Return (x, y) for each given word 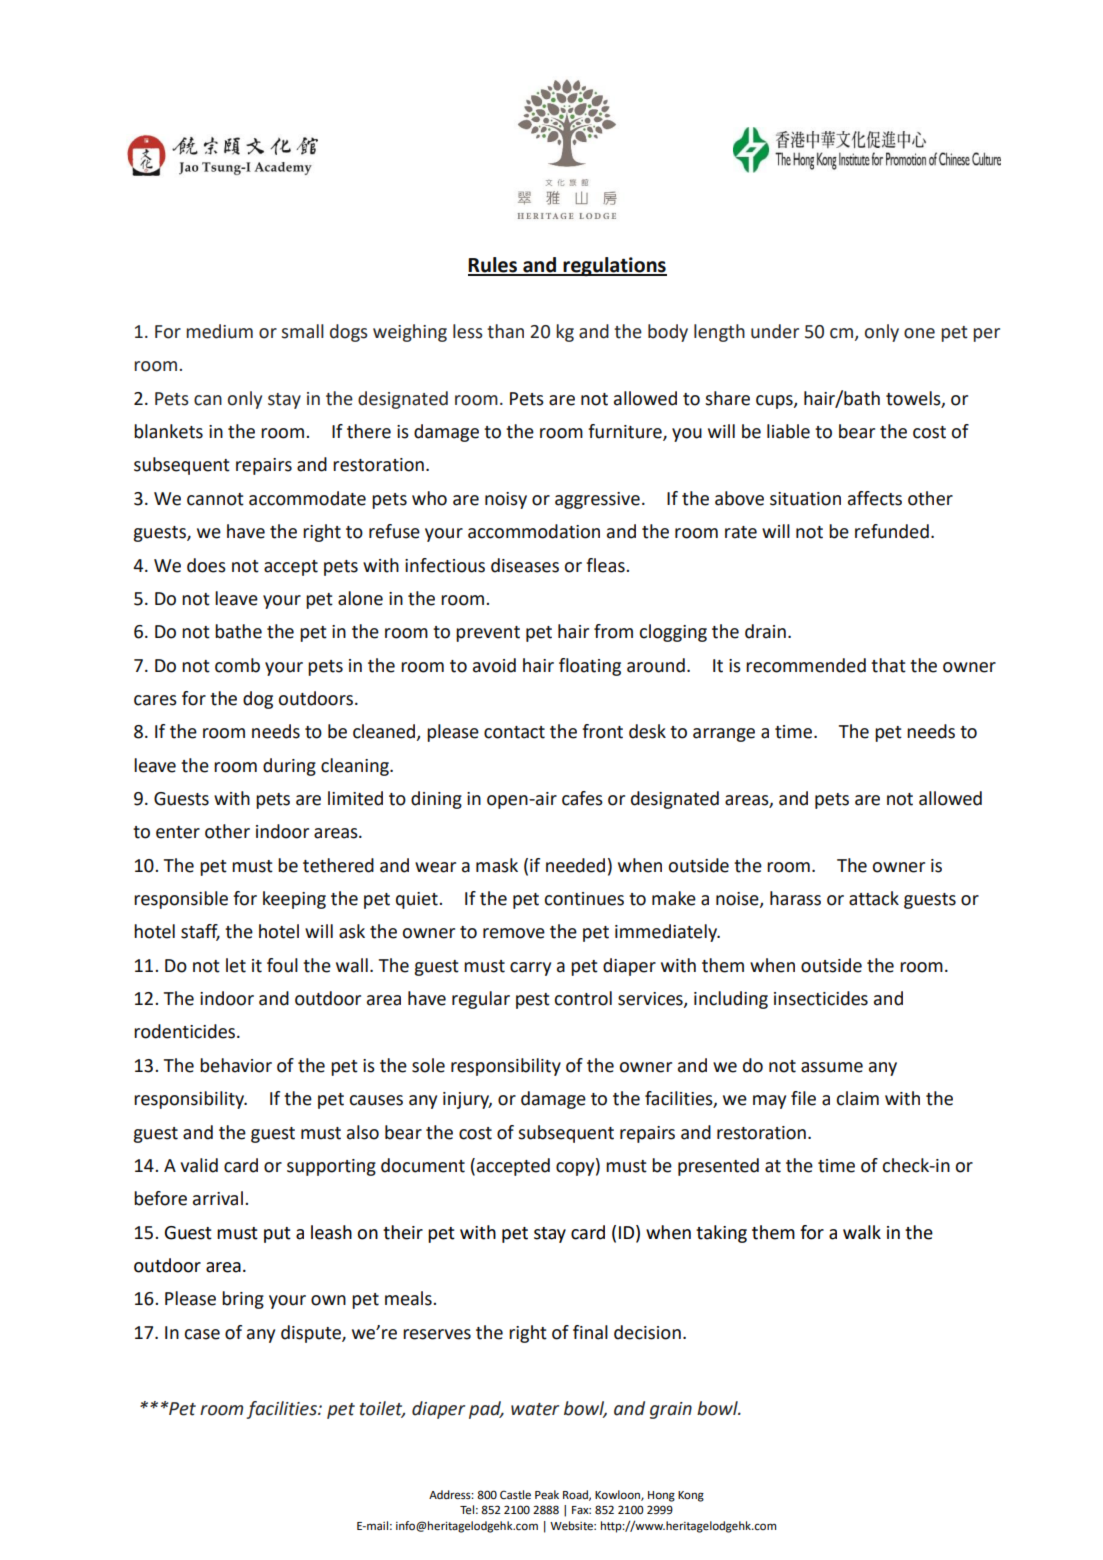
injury (467, 1100)
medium (219, 331)
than (505, 331)
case (202, 1334)
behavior (236, 1065)
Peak (547, 1495)
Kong (691, 1496)
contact (514, 732)
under (775, 331)
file (803, 1098)
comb (237, 665)
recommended (806, 665)
